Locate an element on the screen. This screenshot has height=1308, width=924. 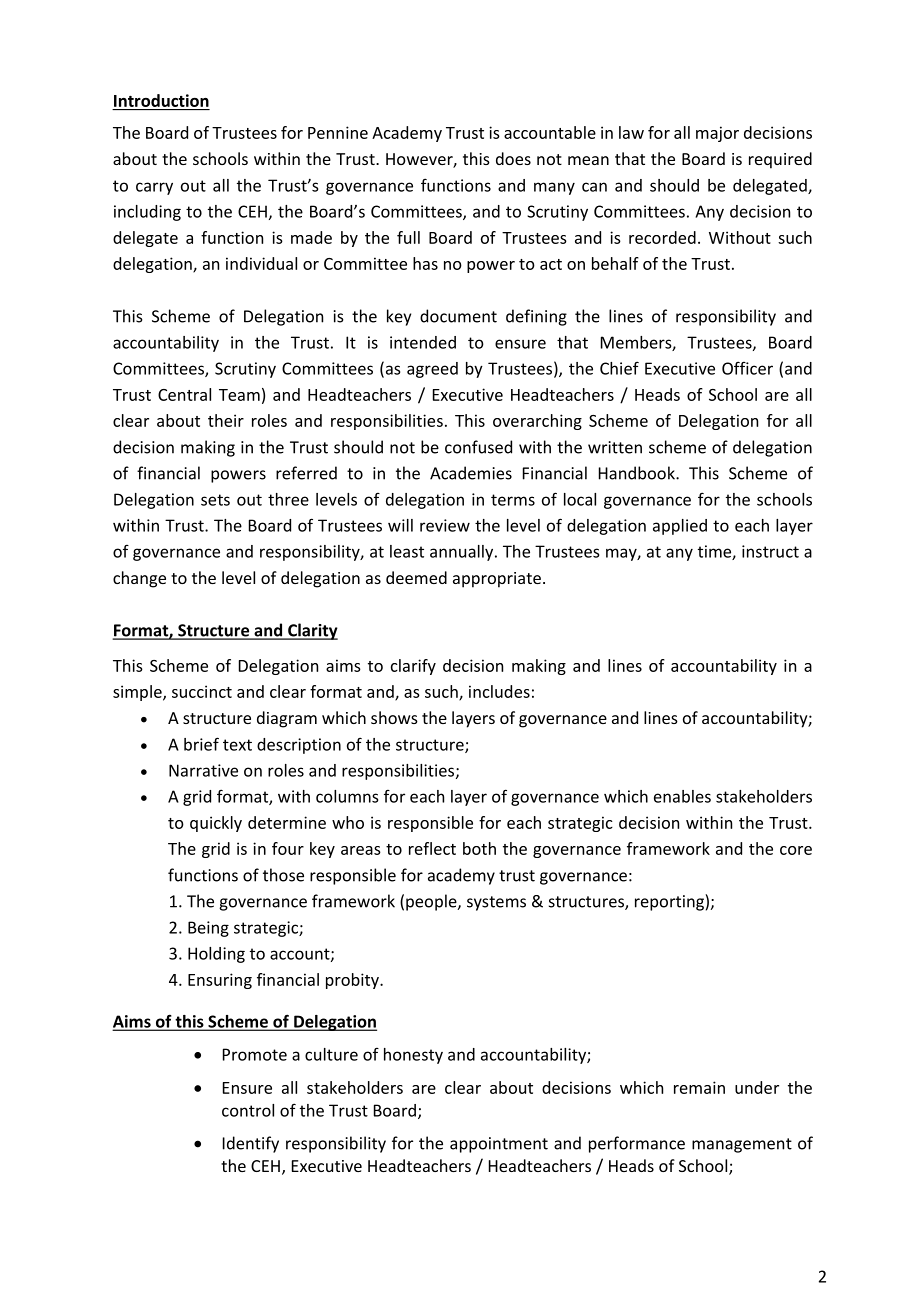
instruct is located at coordinates (770, 551).
